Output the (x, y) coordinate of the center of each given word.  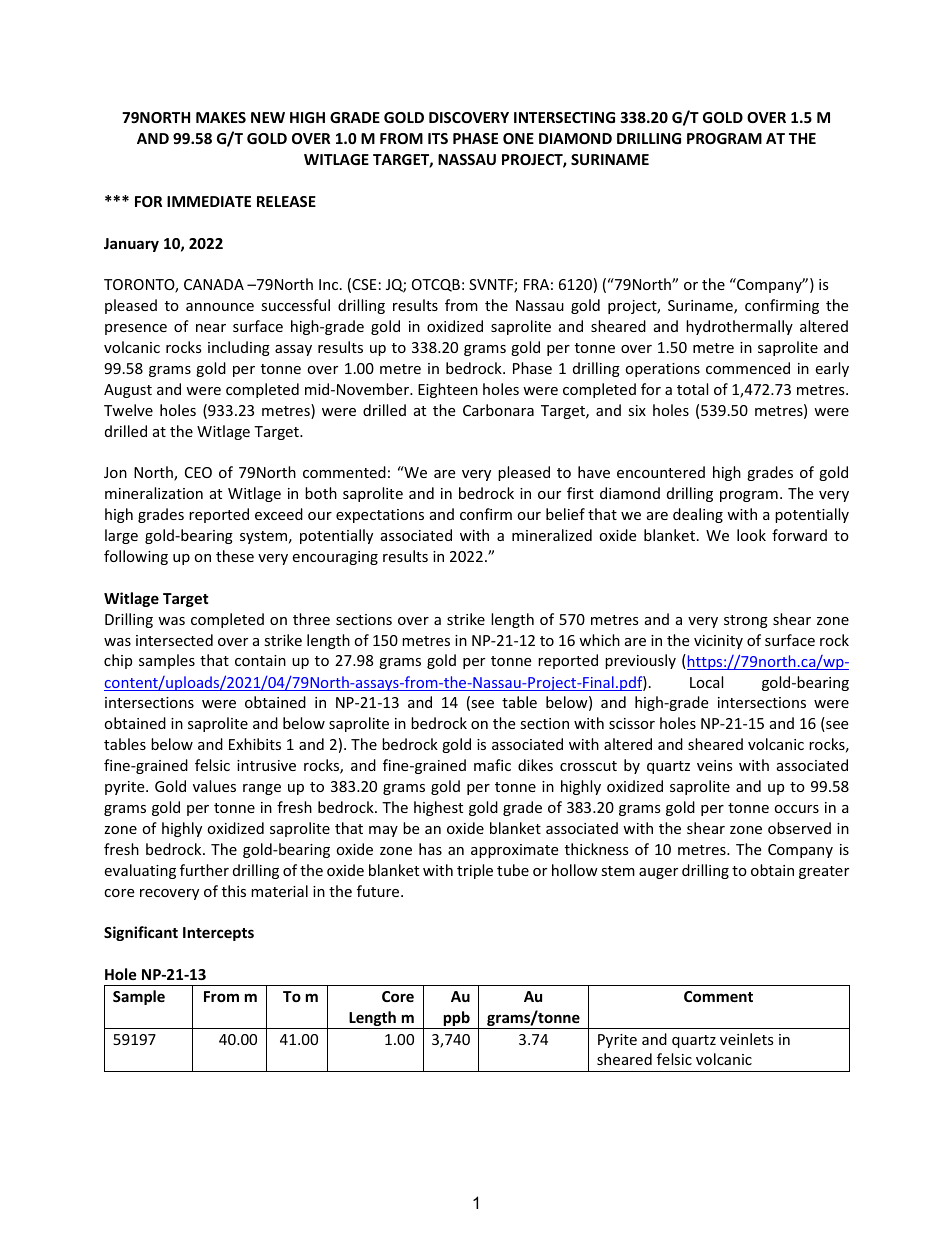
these (235, 556)
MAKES (221, 117)
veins (715, 765)
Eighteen (448, 390)
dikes (535, 765)
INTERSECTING (564, 117)
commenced (748, 368)
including (239, 348)
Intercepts (218, 934)
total (692, 389)
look (751, 535)
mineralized (552, 535)
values (214, 786)
